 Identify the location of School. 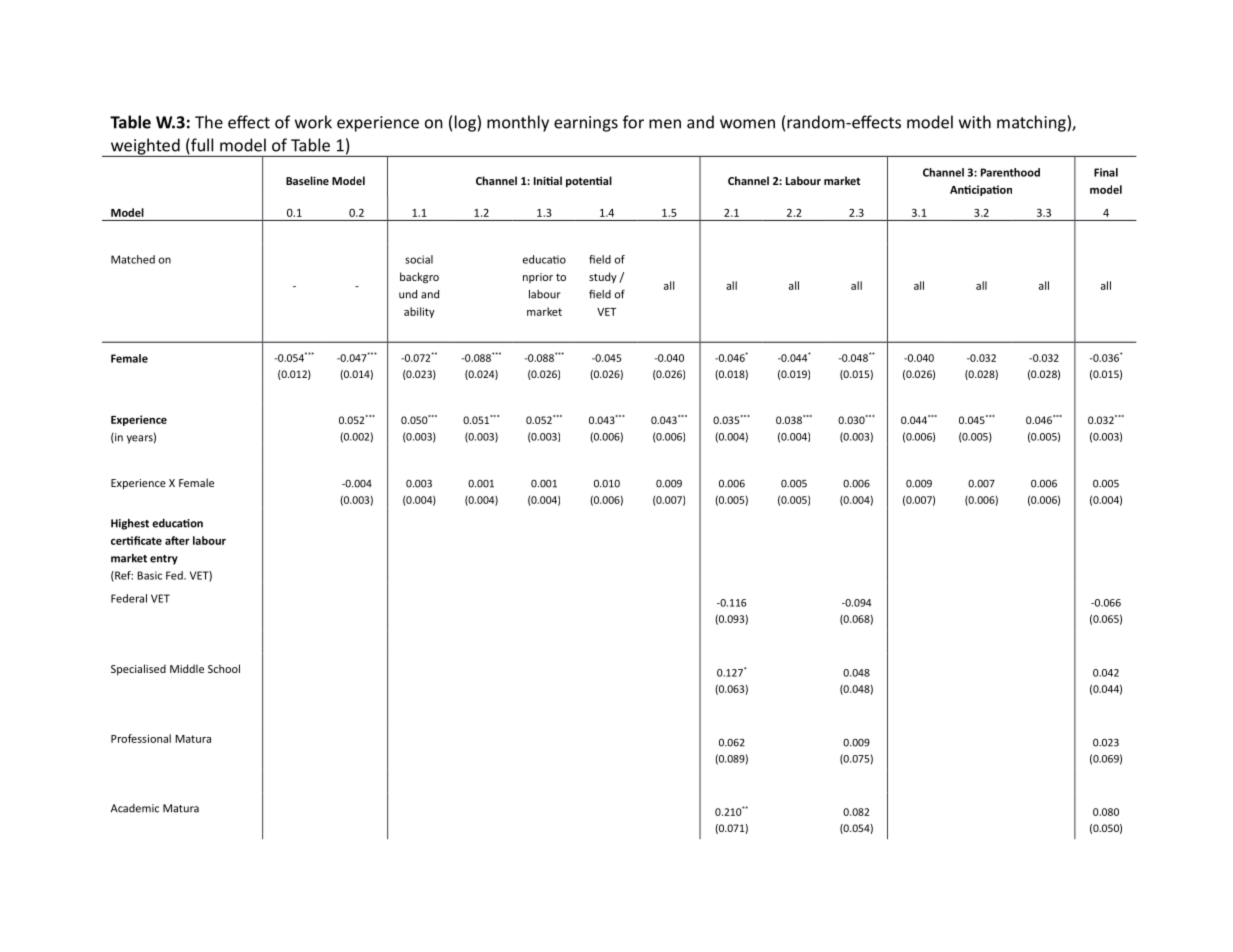
(224, 668).
